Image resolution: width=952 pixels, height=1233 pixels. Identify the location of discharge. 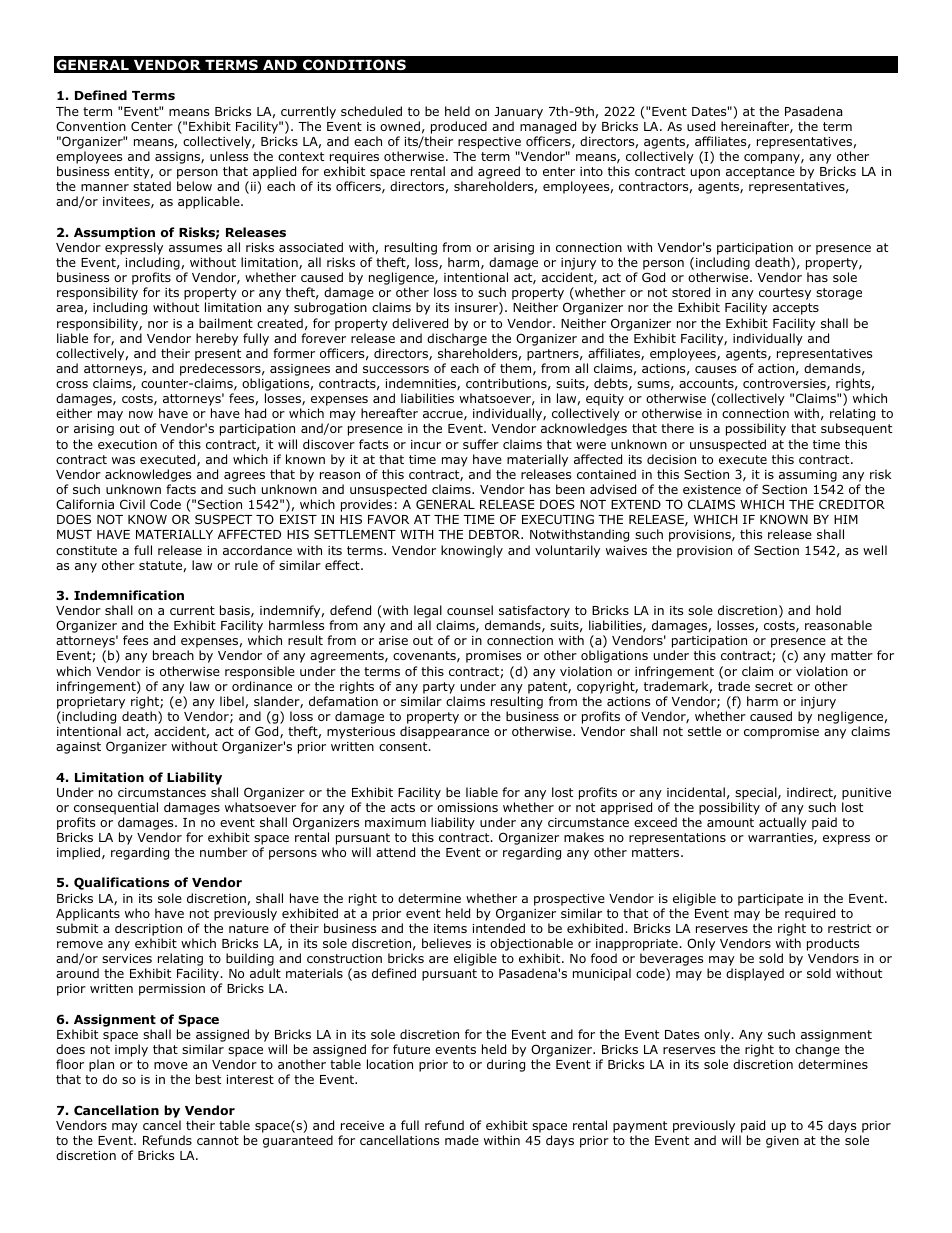
(457, 339).
